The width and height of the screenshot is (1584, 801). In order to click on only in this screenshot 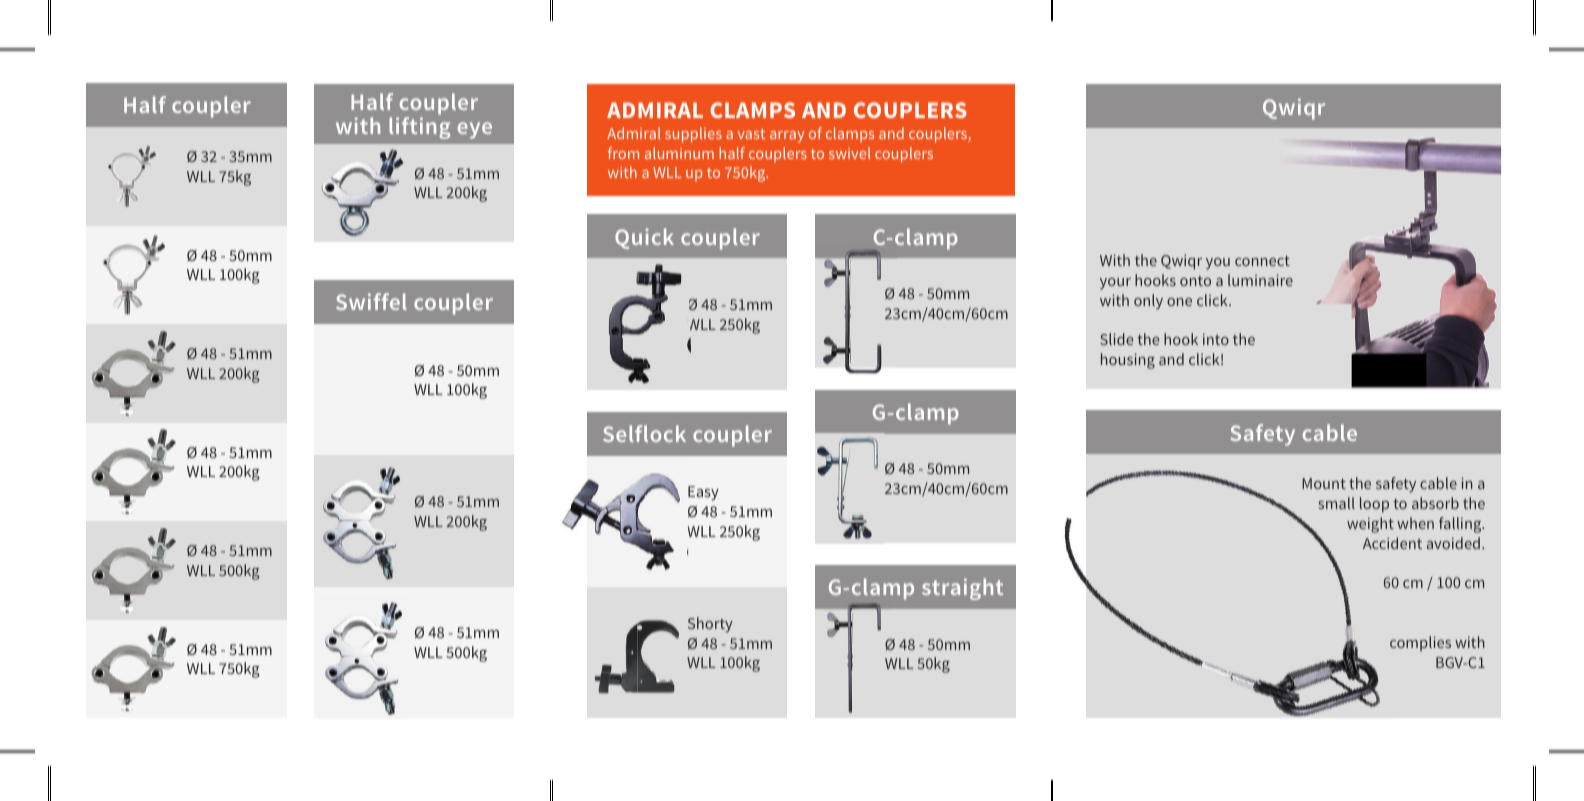, I will do `click(1148, 302)`.
